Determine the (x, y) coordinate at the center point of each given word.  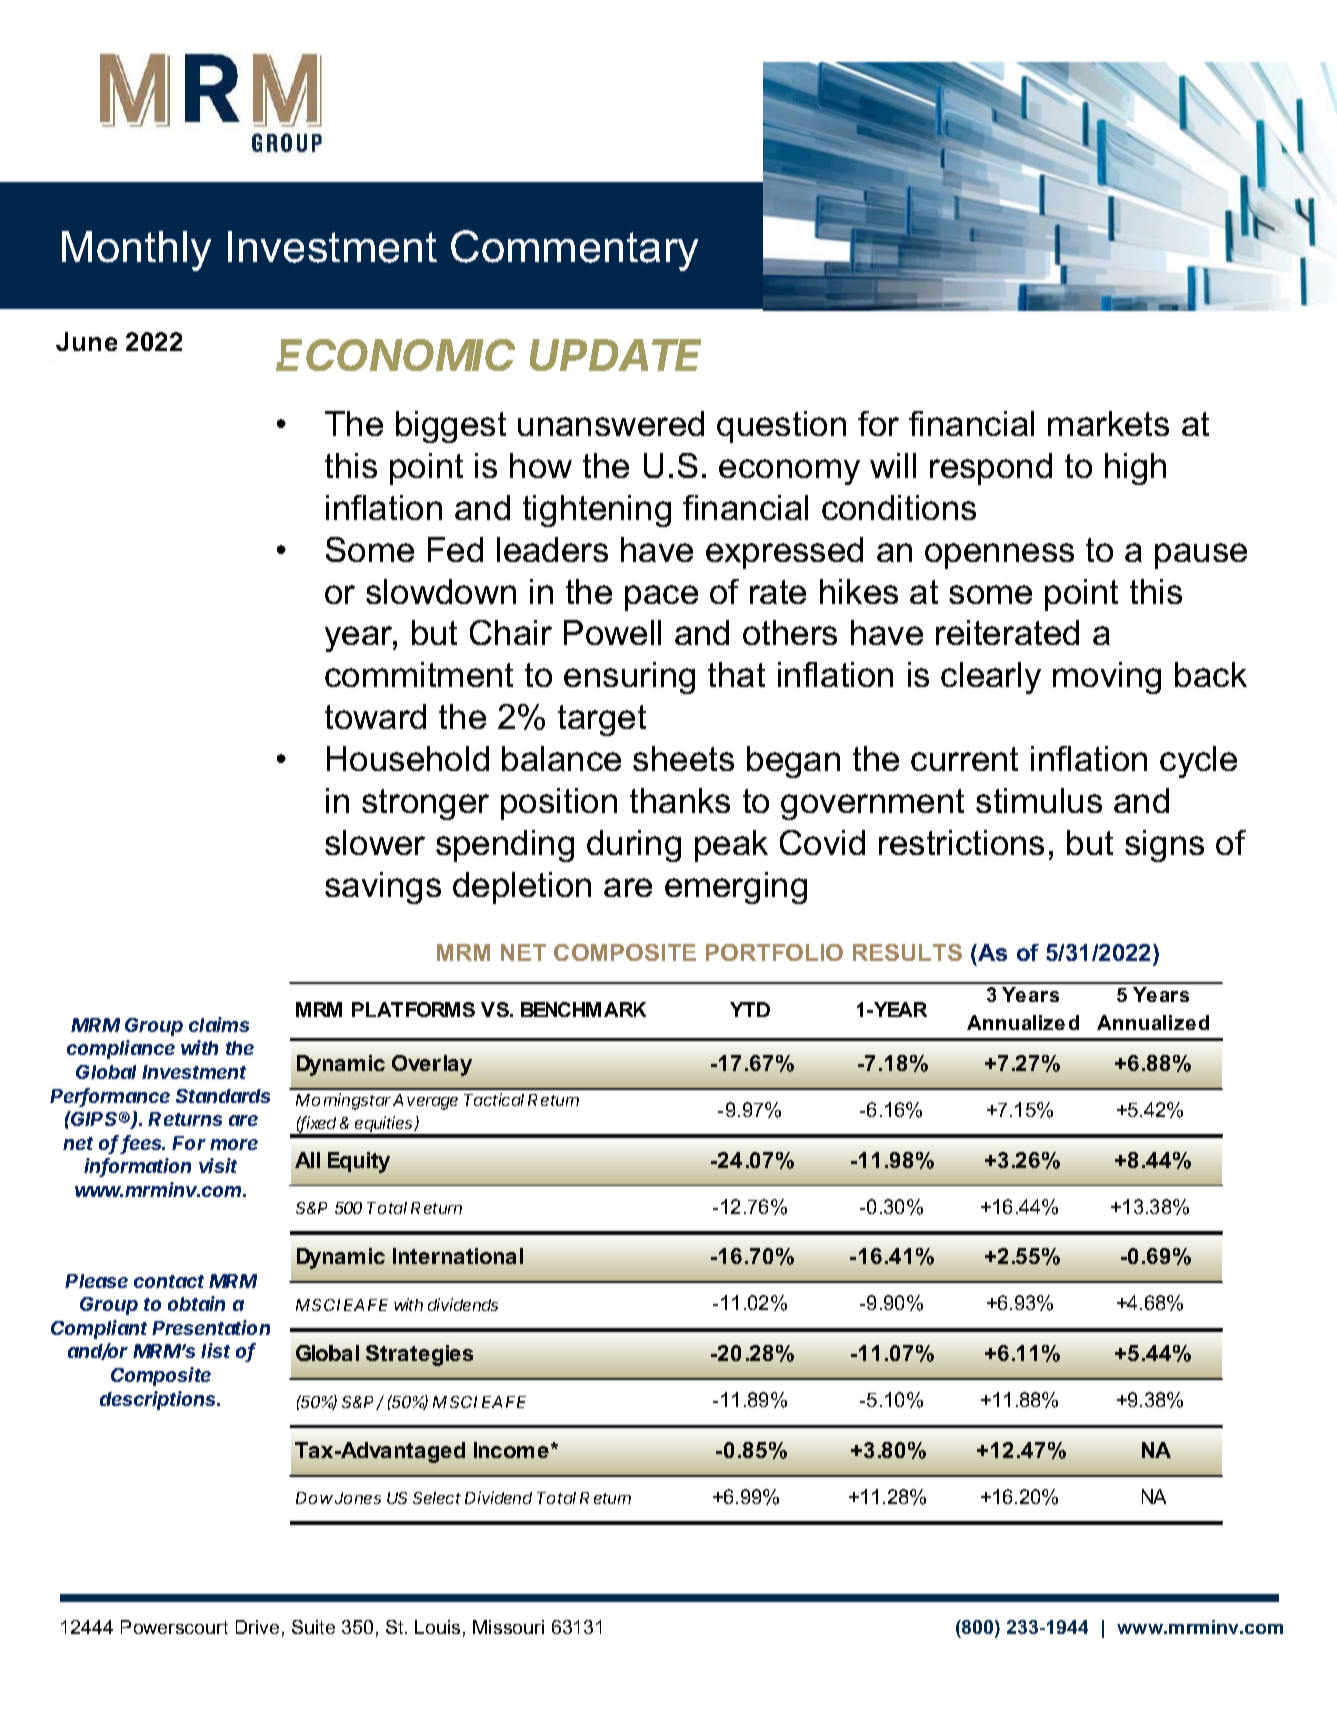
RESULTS (907, 952)
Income (511, 1450)
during (634, 846)
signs (1164, 846)
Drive (257, 1627)
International (458, 1256)
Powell (612, 632)
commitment (419, 674)
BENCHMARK (583, 1009)
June (86, 341)
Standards (223, 1096)
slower (375, 842)
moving (1107, 678)
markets (1108, 423)
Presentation (211, 1327)
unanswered (611, 423)
